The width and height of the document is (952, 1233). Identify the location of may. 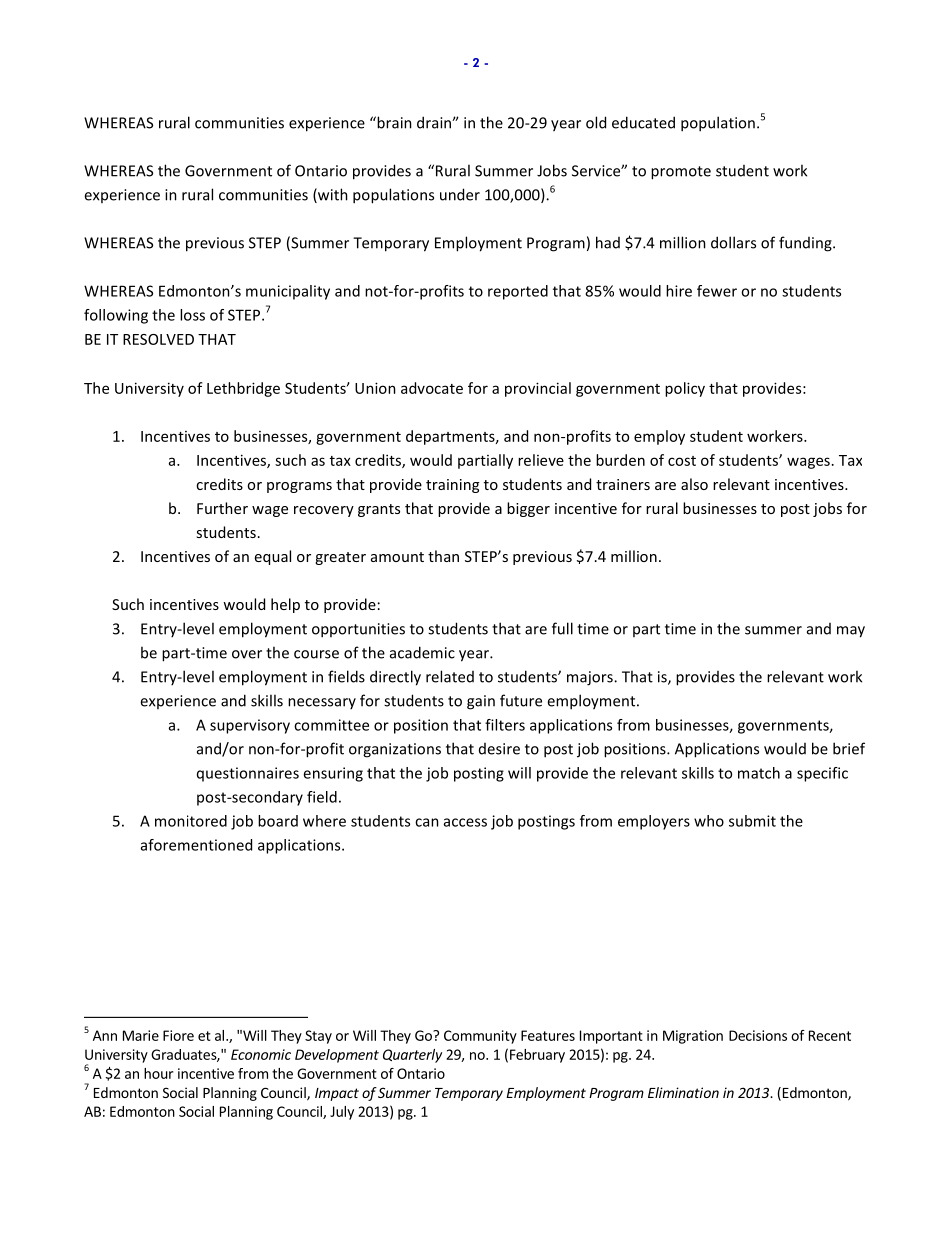
(851, 632).
